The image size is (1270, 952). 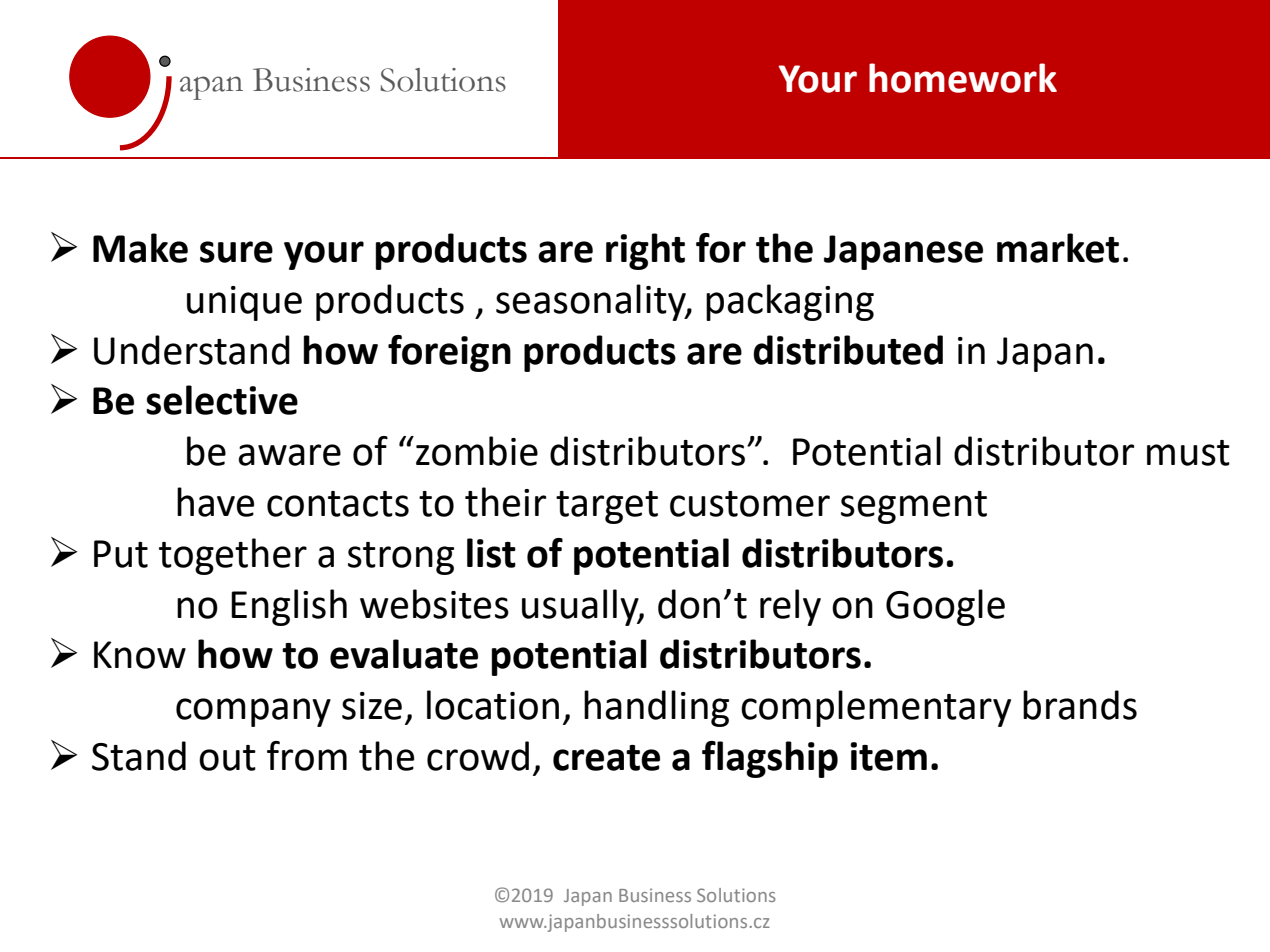 What do you see at coordinates (140, 248) in the screenshot?
I see `Make` at bounding box center [140, 248].
